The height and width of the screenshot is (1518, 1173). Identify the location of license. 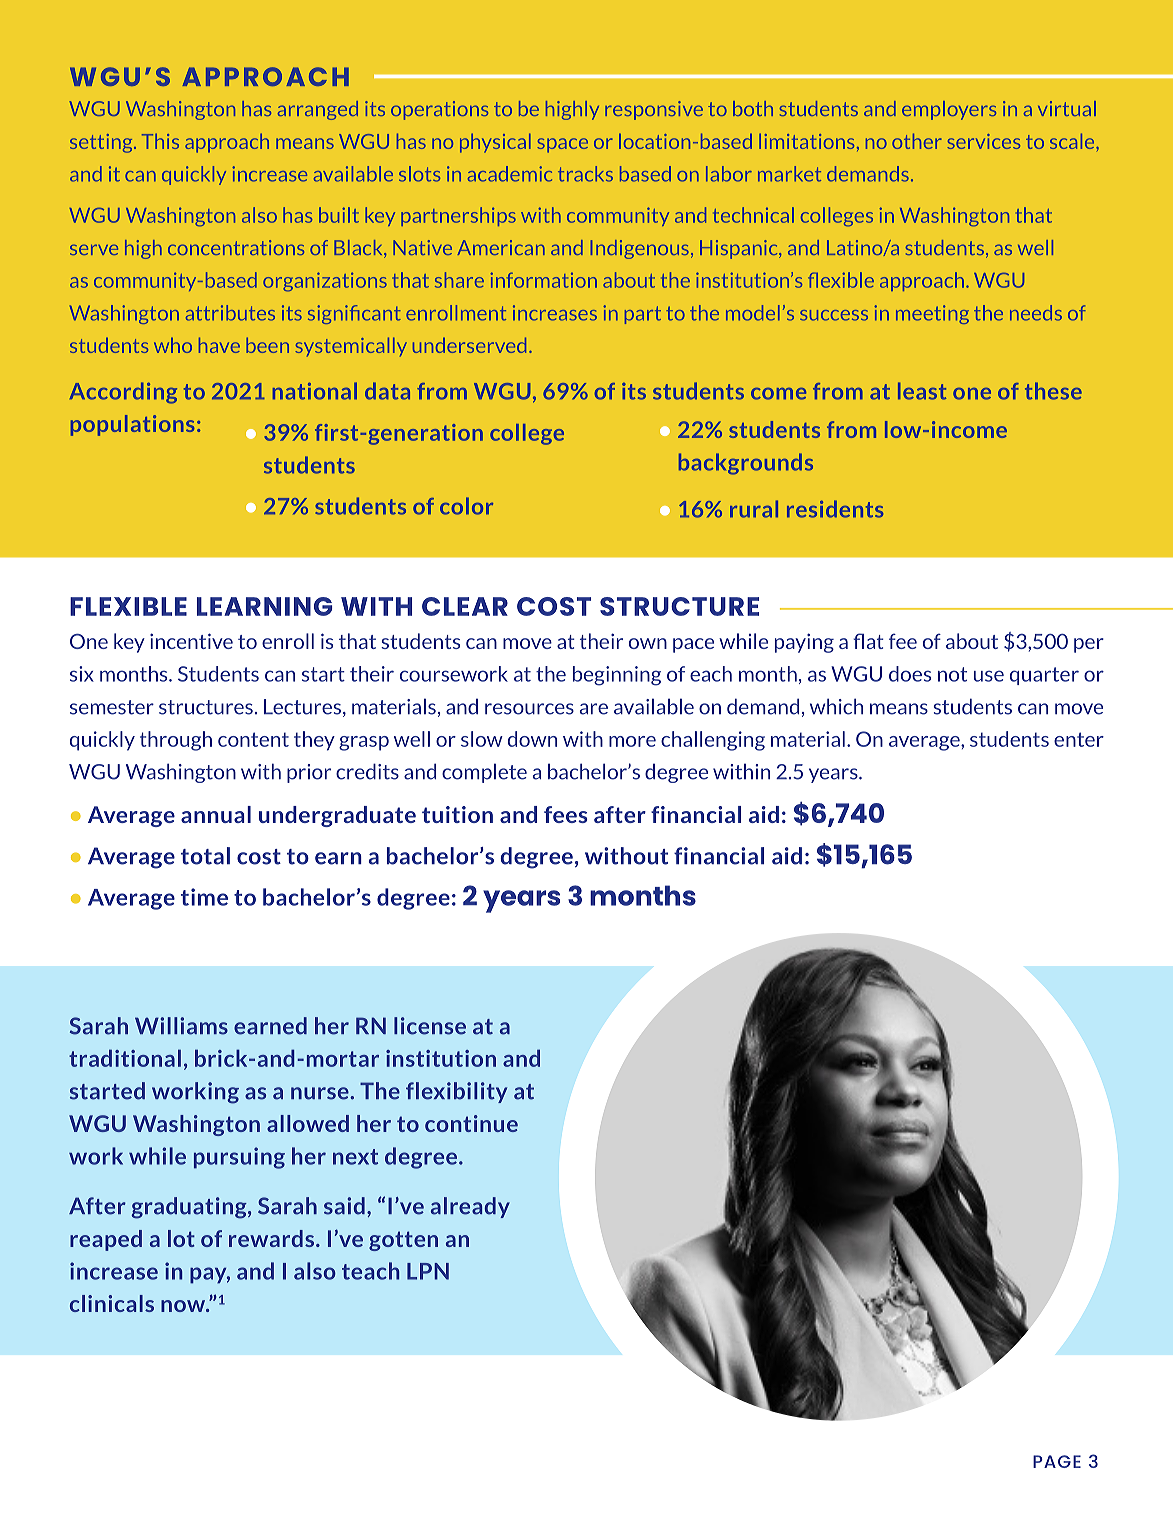
(430, 1026).
